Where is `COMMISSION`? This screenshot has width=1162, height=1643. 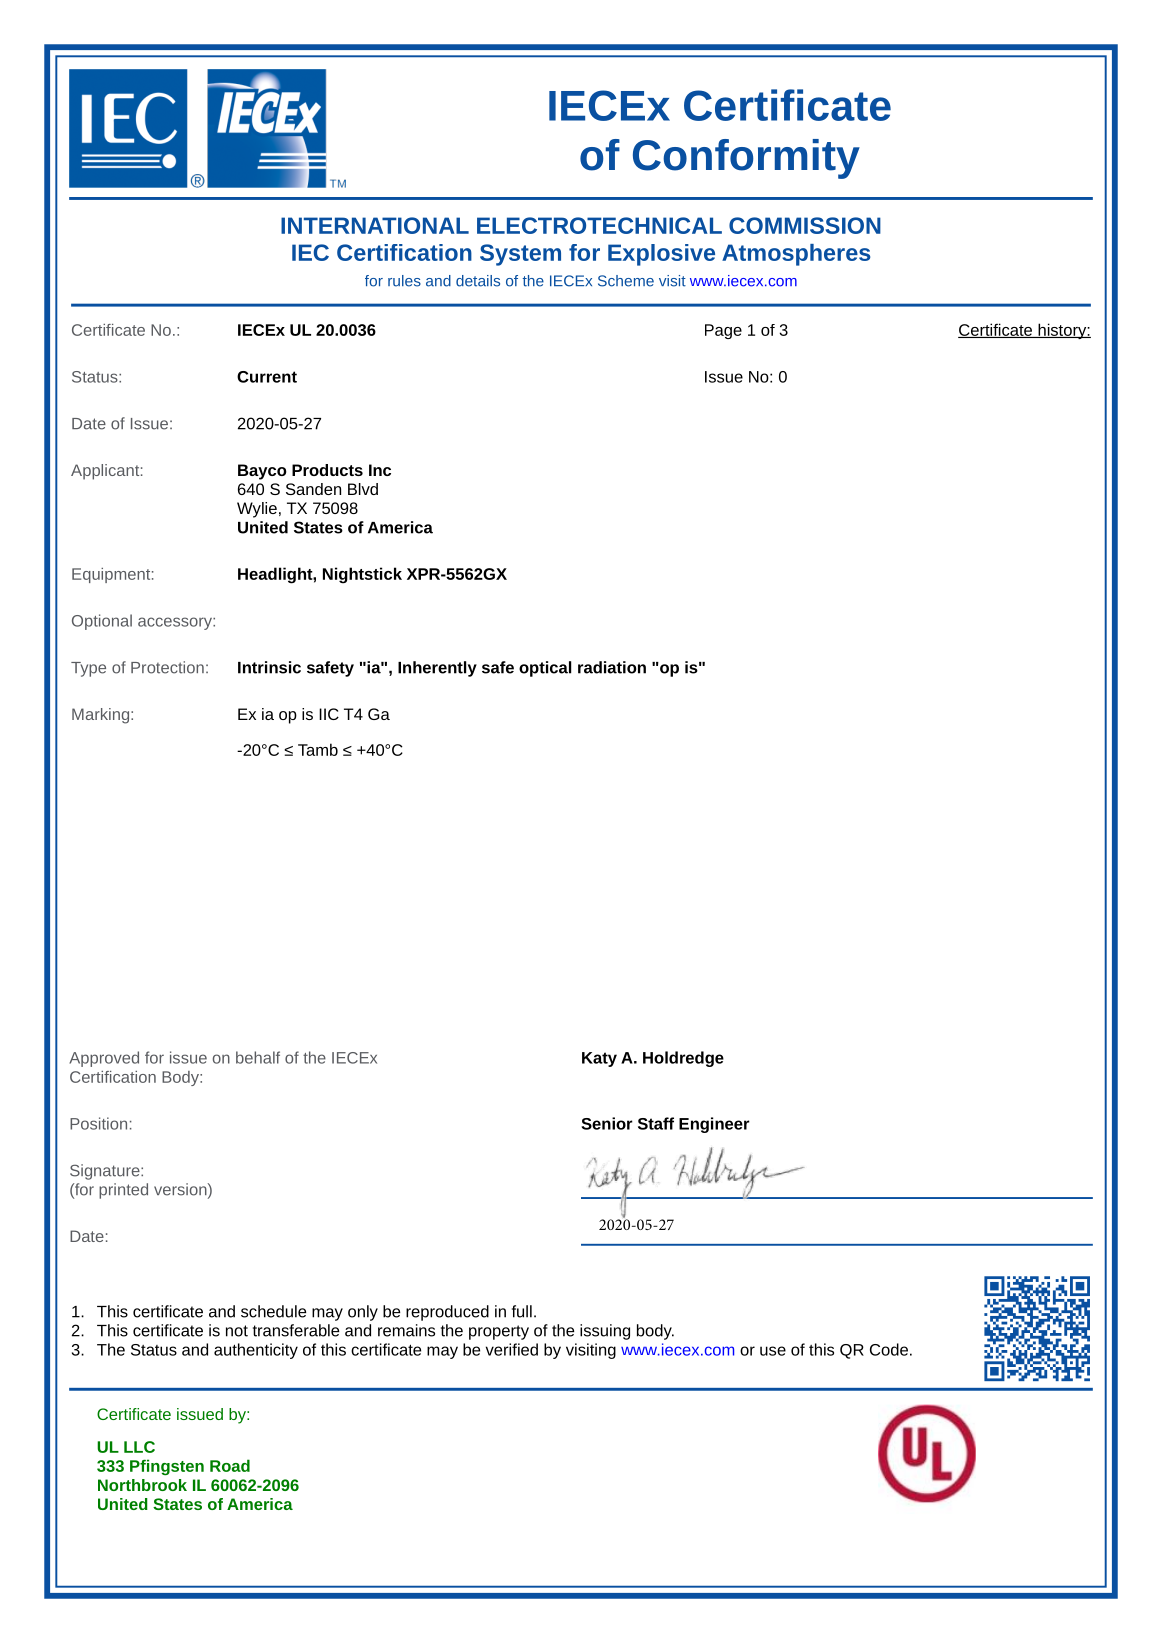
COMMISSION is located at coordinates (805, 225).
